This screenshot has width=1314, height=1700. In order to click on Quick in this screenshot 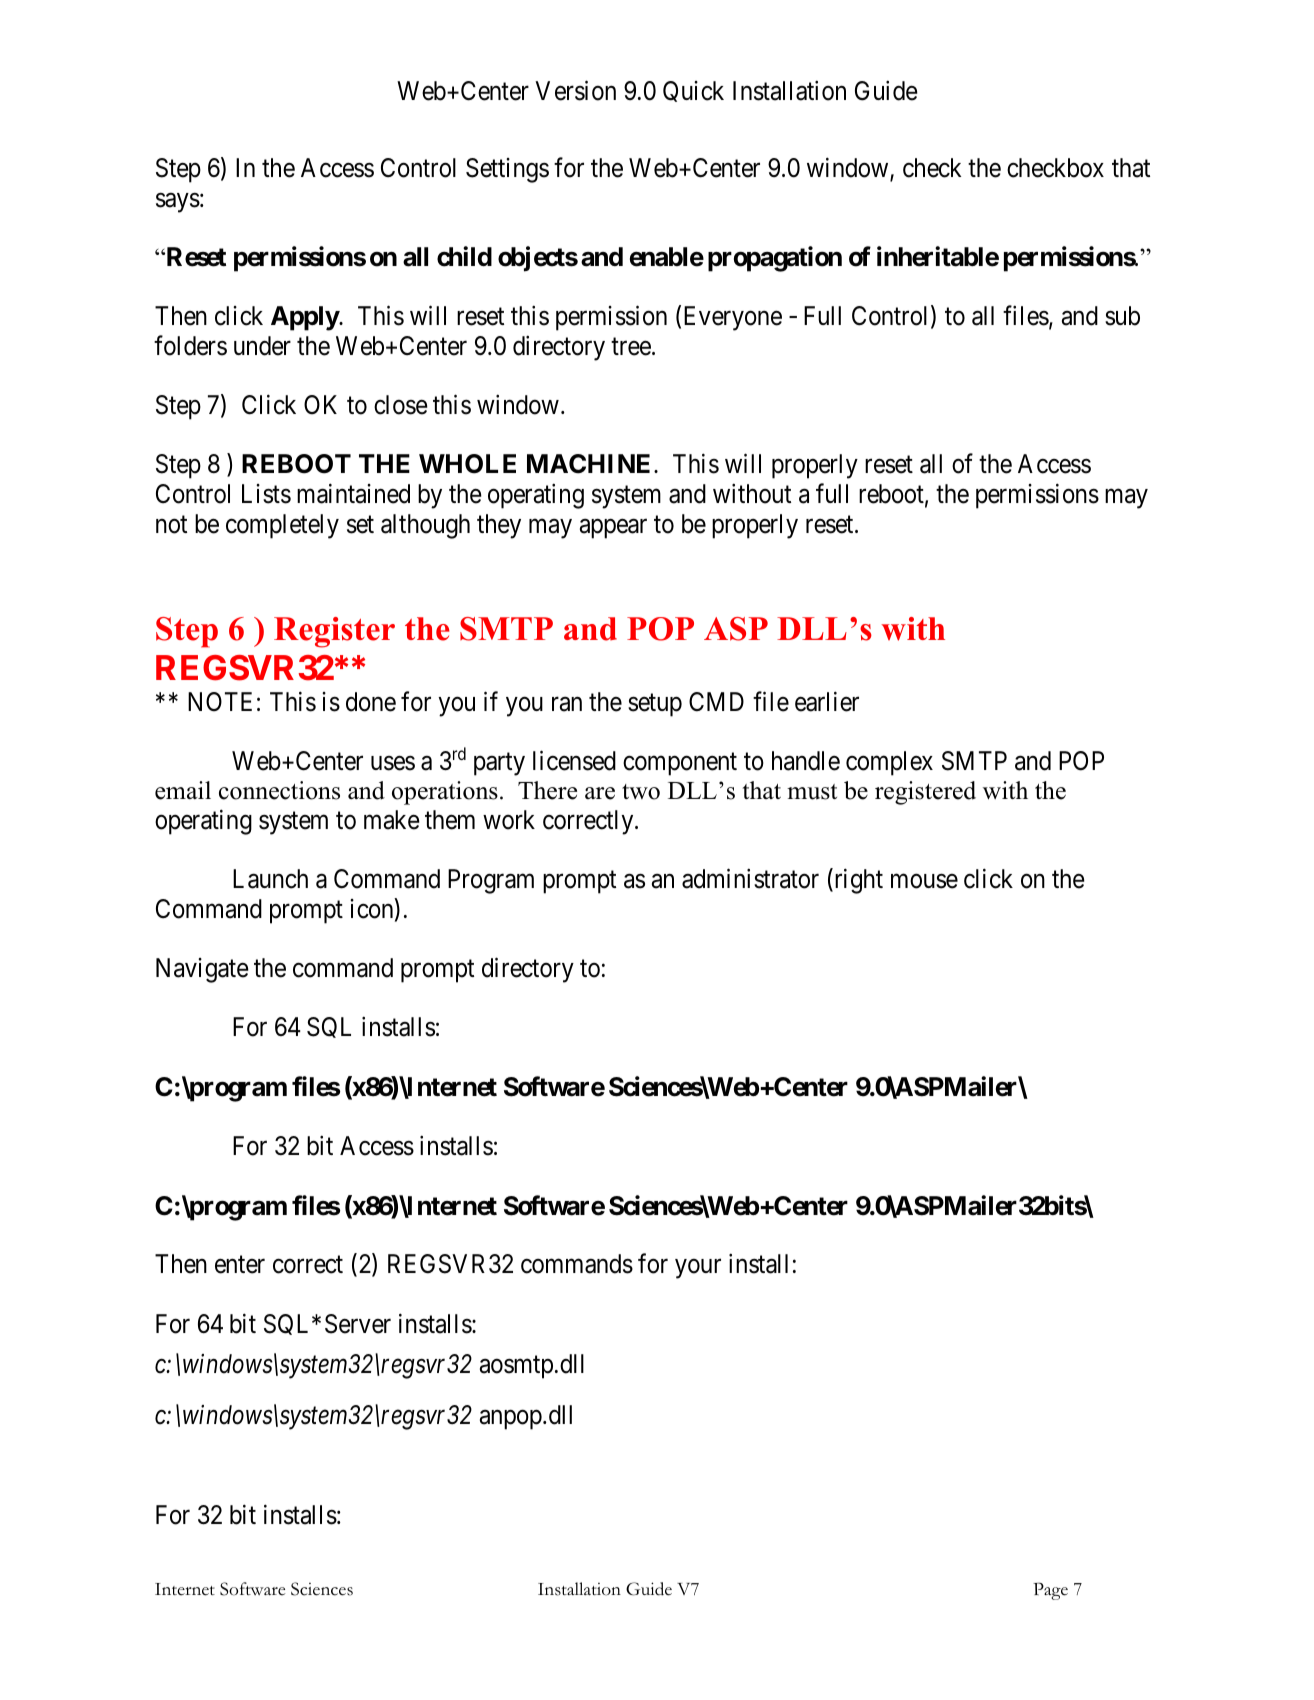, I will do `click(693, 91)`.
